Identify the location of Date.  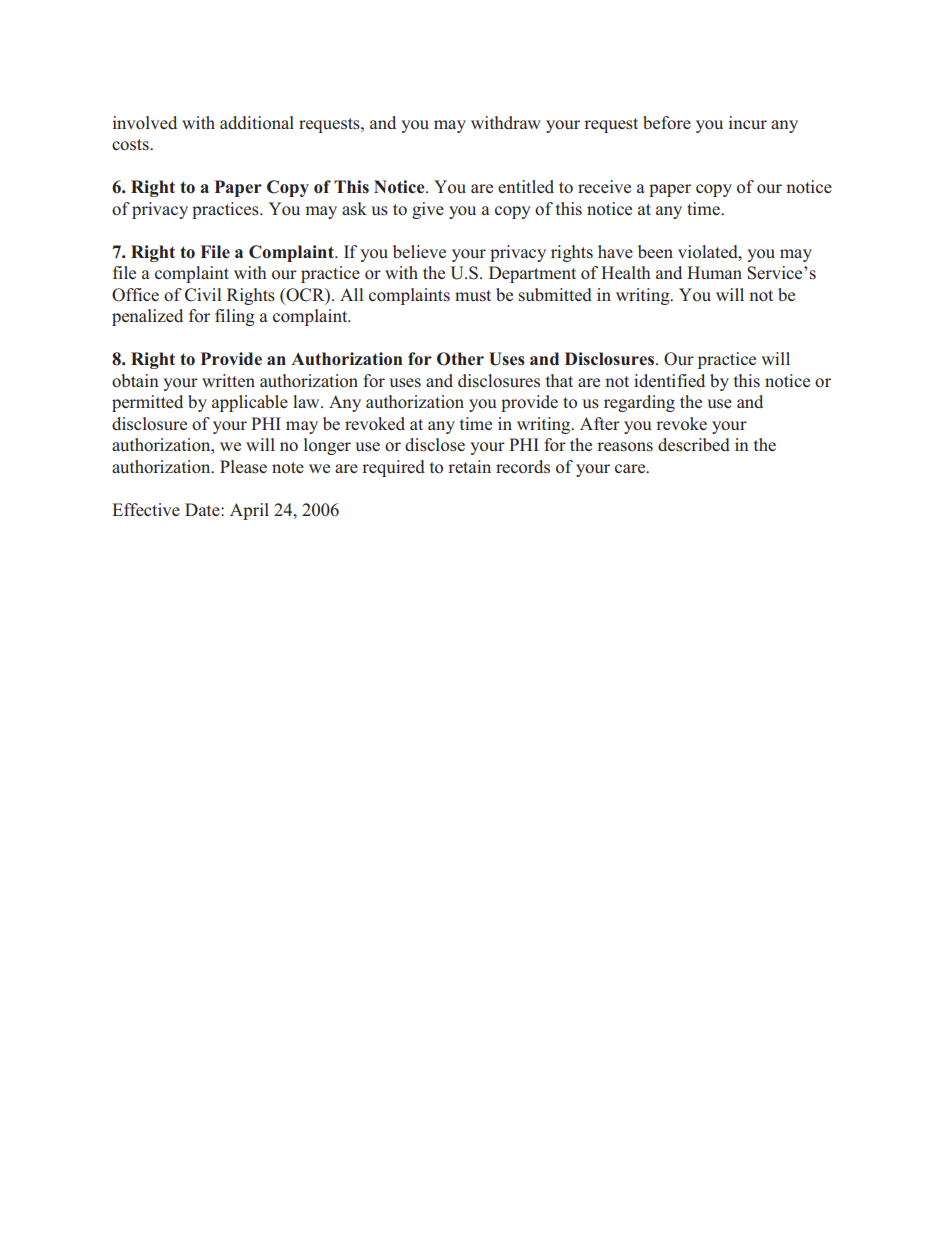
(203, 509).
